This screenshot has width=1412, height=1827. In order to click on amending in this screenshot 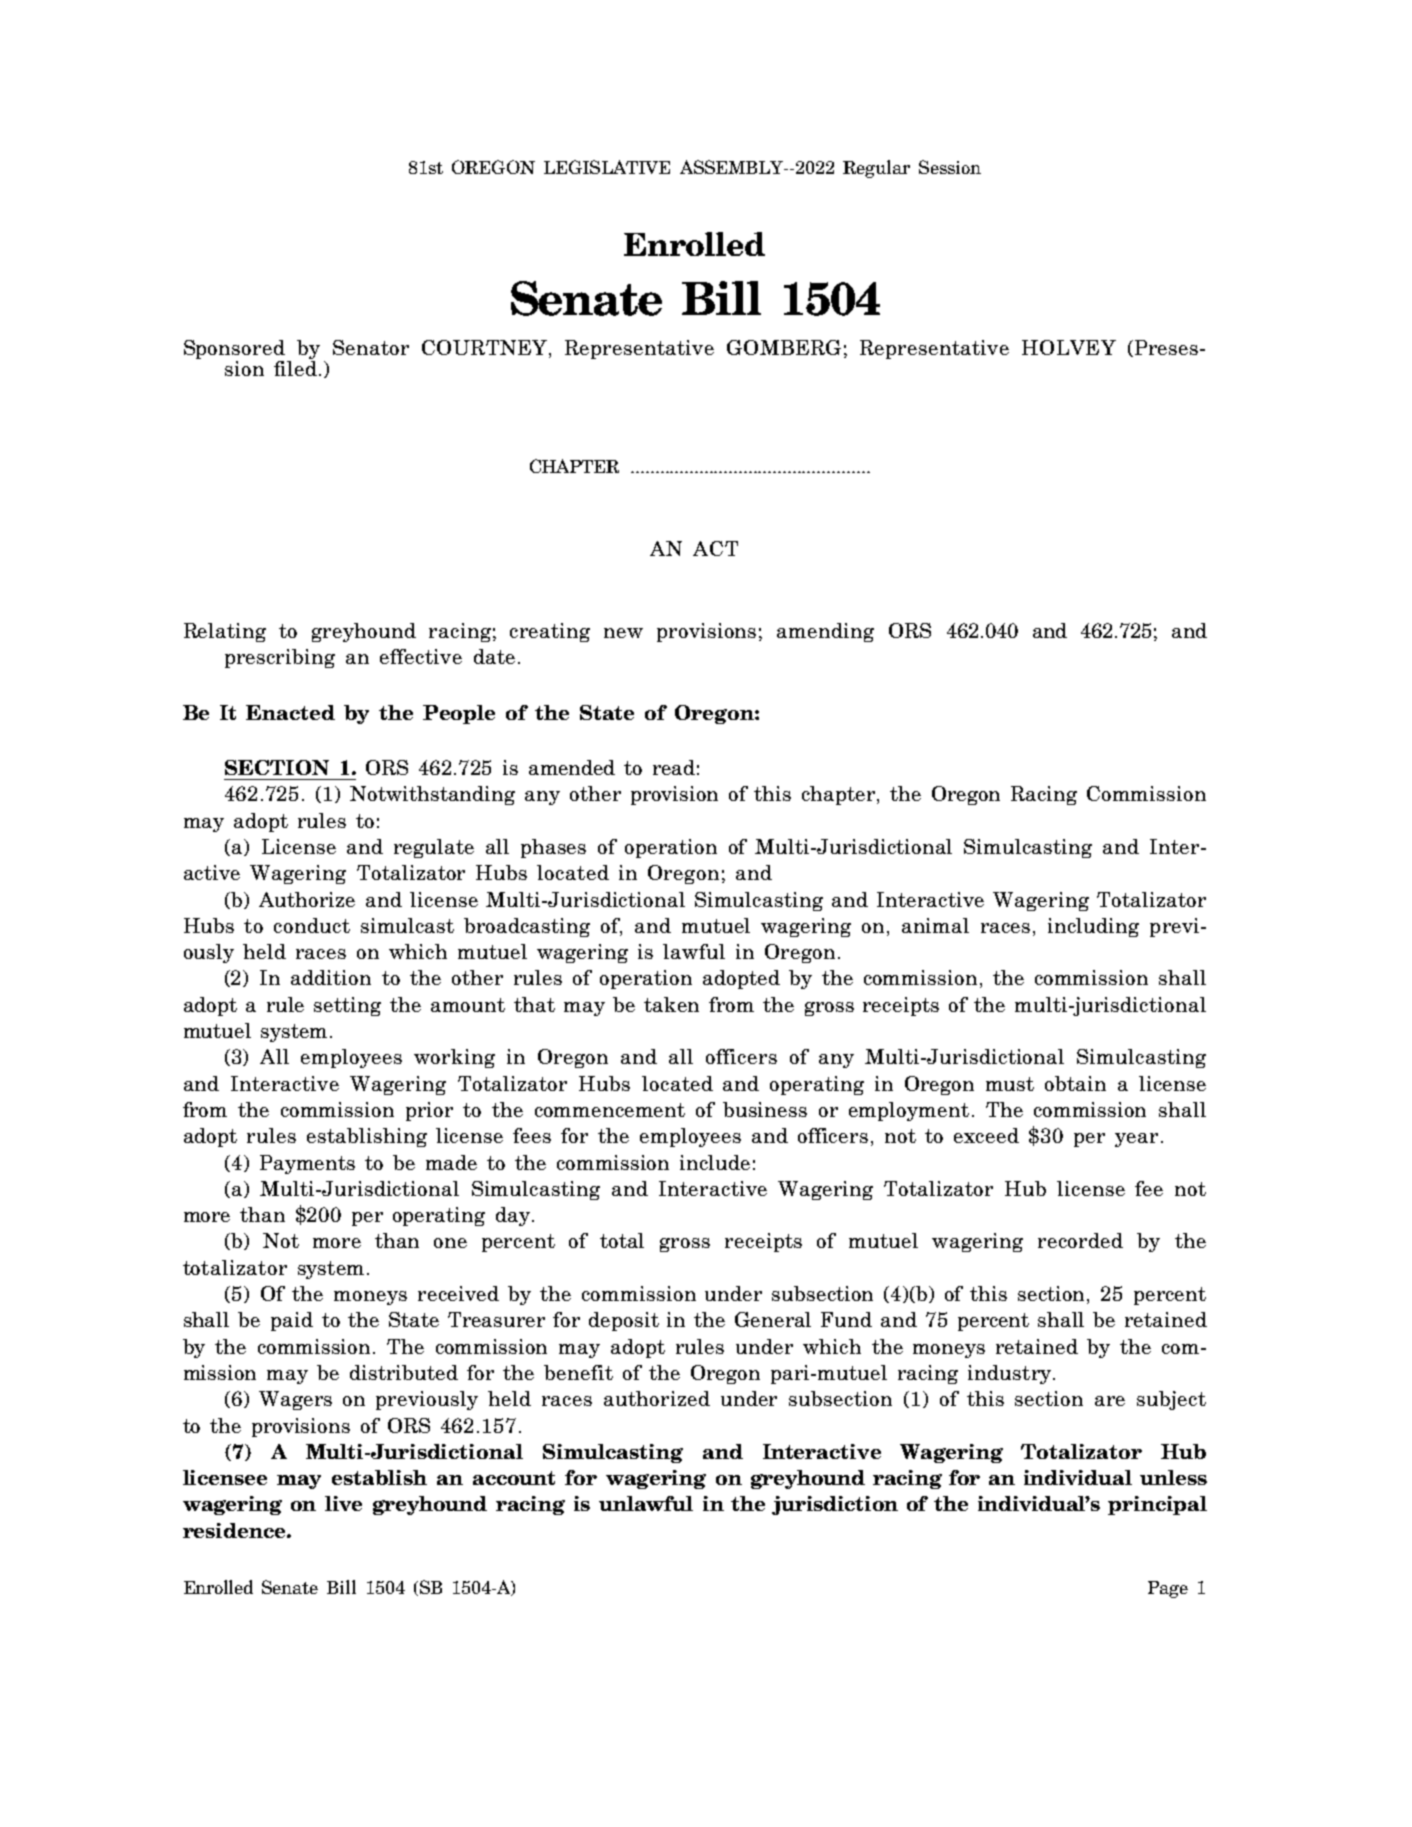, I will do `click(825, 632)`.
